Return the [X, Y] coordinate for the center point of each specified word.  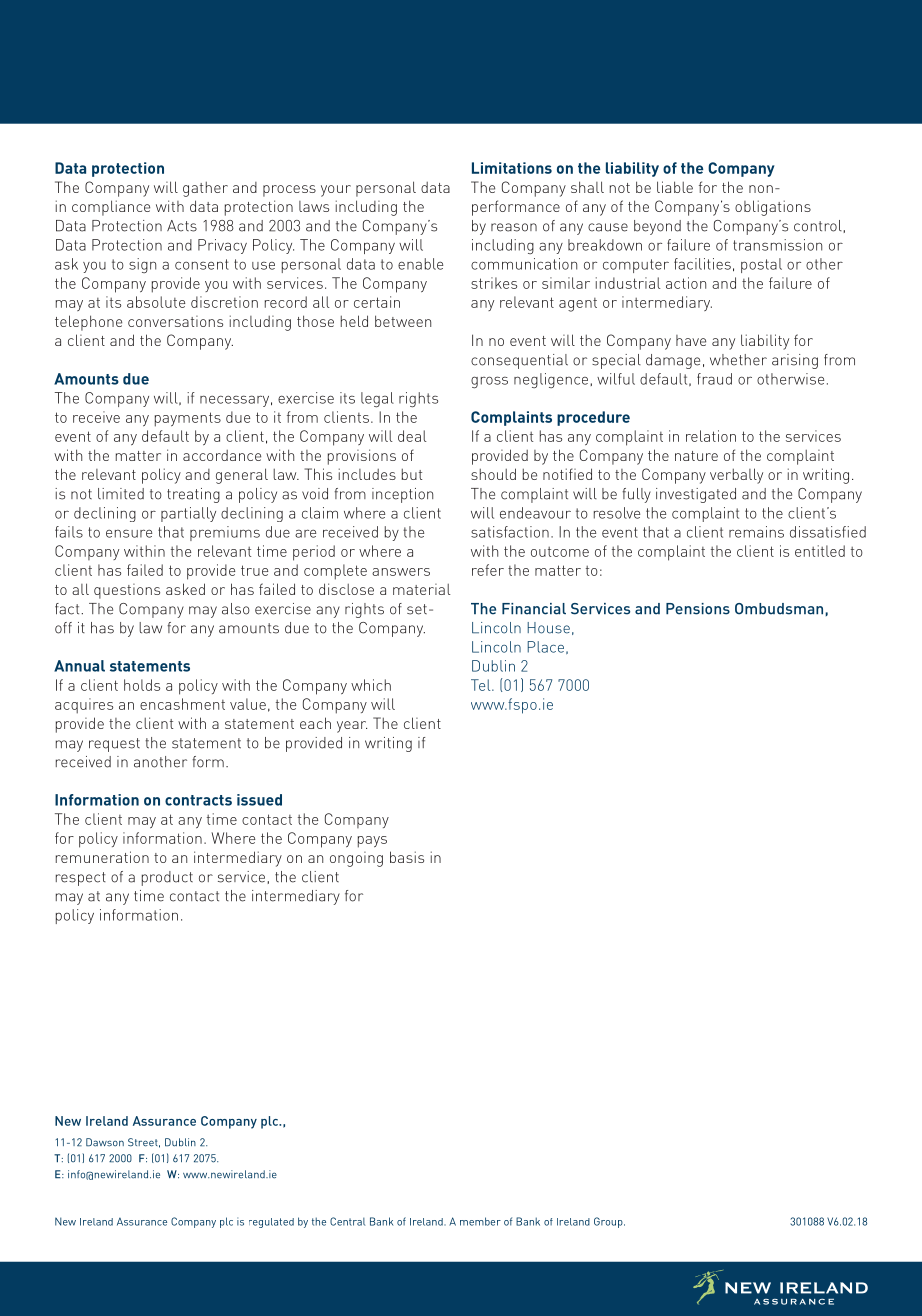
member [480, 1221]
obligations [773, 208]
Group [609, 1222]
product [167, 878]
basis [407, 857]
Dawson [105, 1142]
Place [545, 647]
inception [402, 495]
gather [205, 189]
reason [514, 227]
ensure [129, 533]
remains [756, 532]
